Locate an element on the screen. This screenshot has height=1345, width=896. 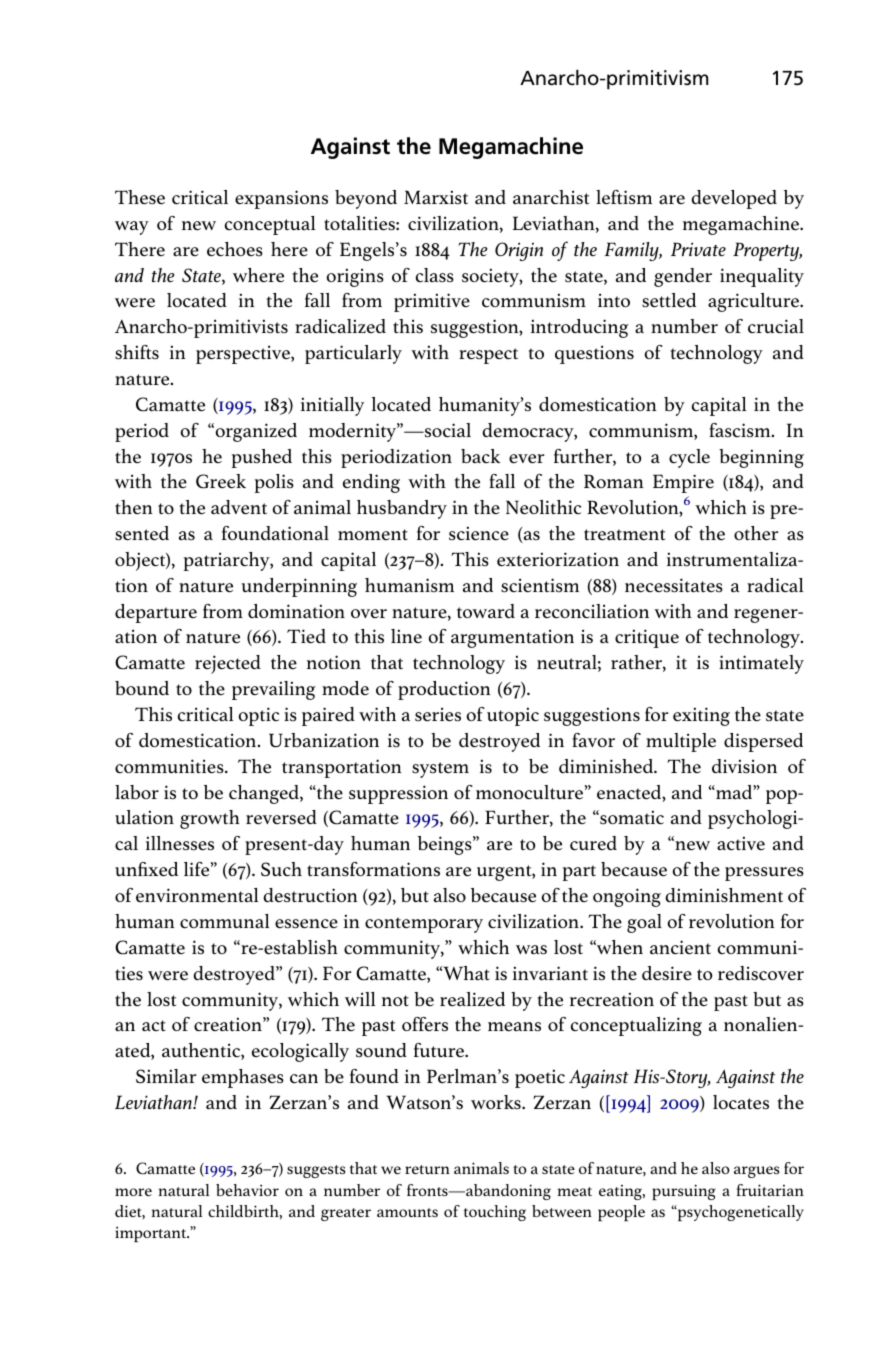
exiting is located at coordinates (701, 716).
